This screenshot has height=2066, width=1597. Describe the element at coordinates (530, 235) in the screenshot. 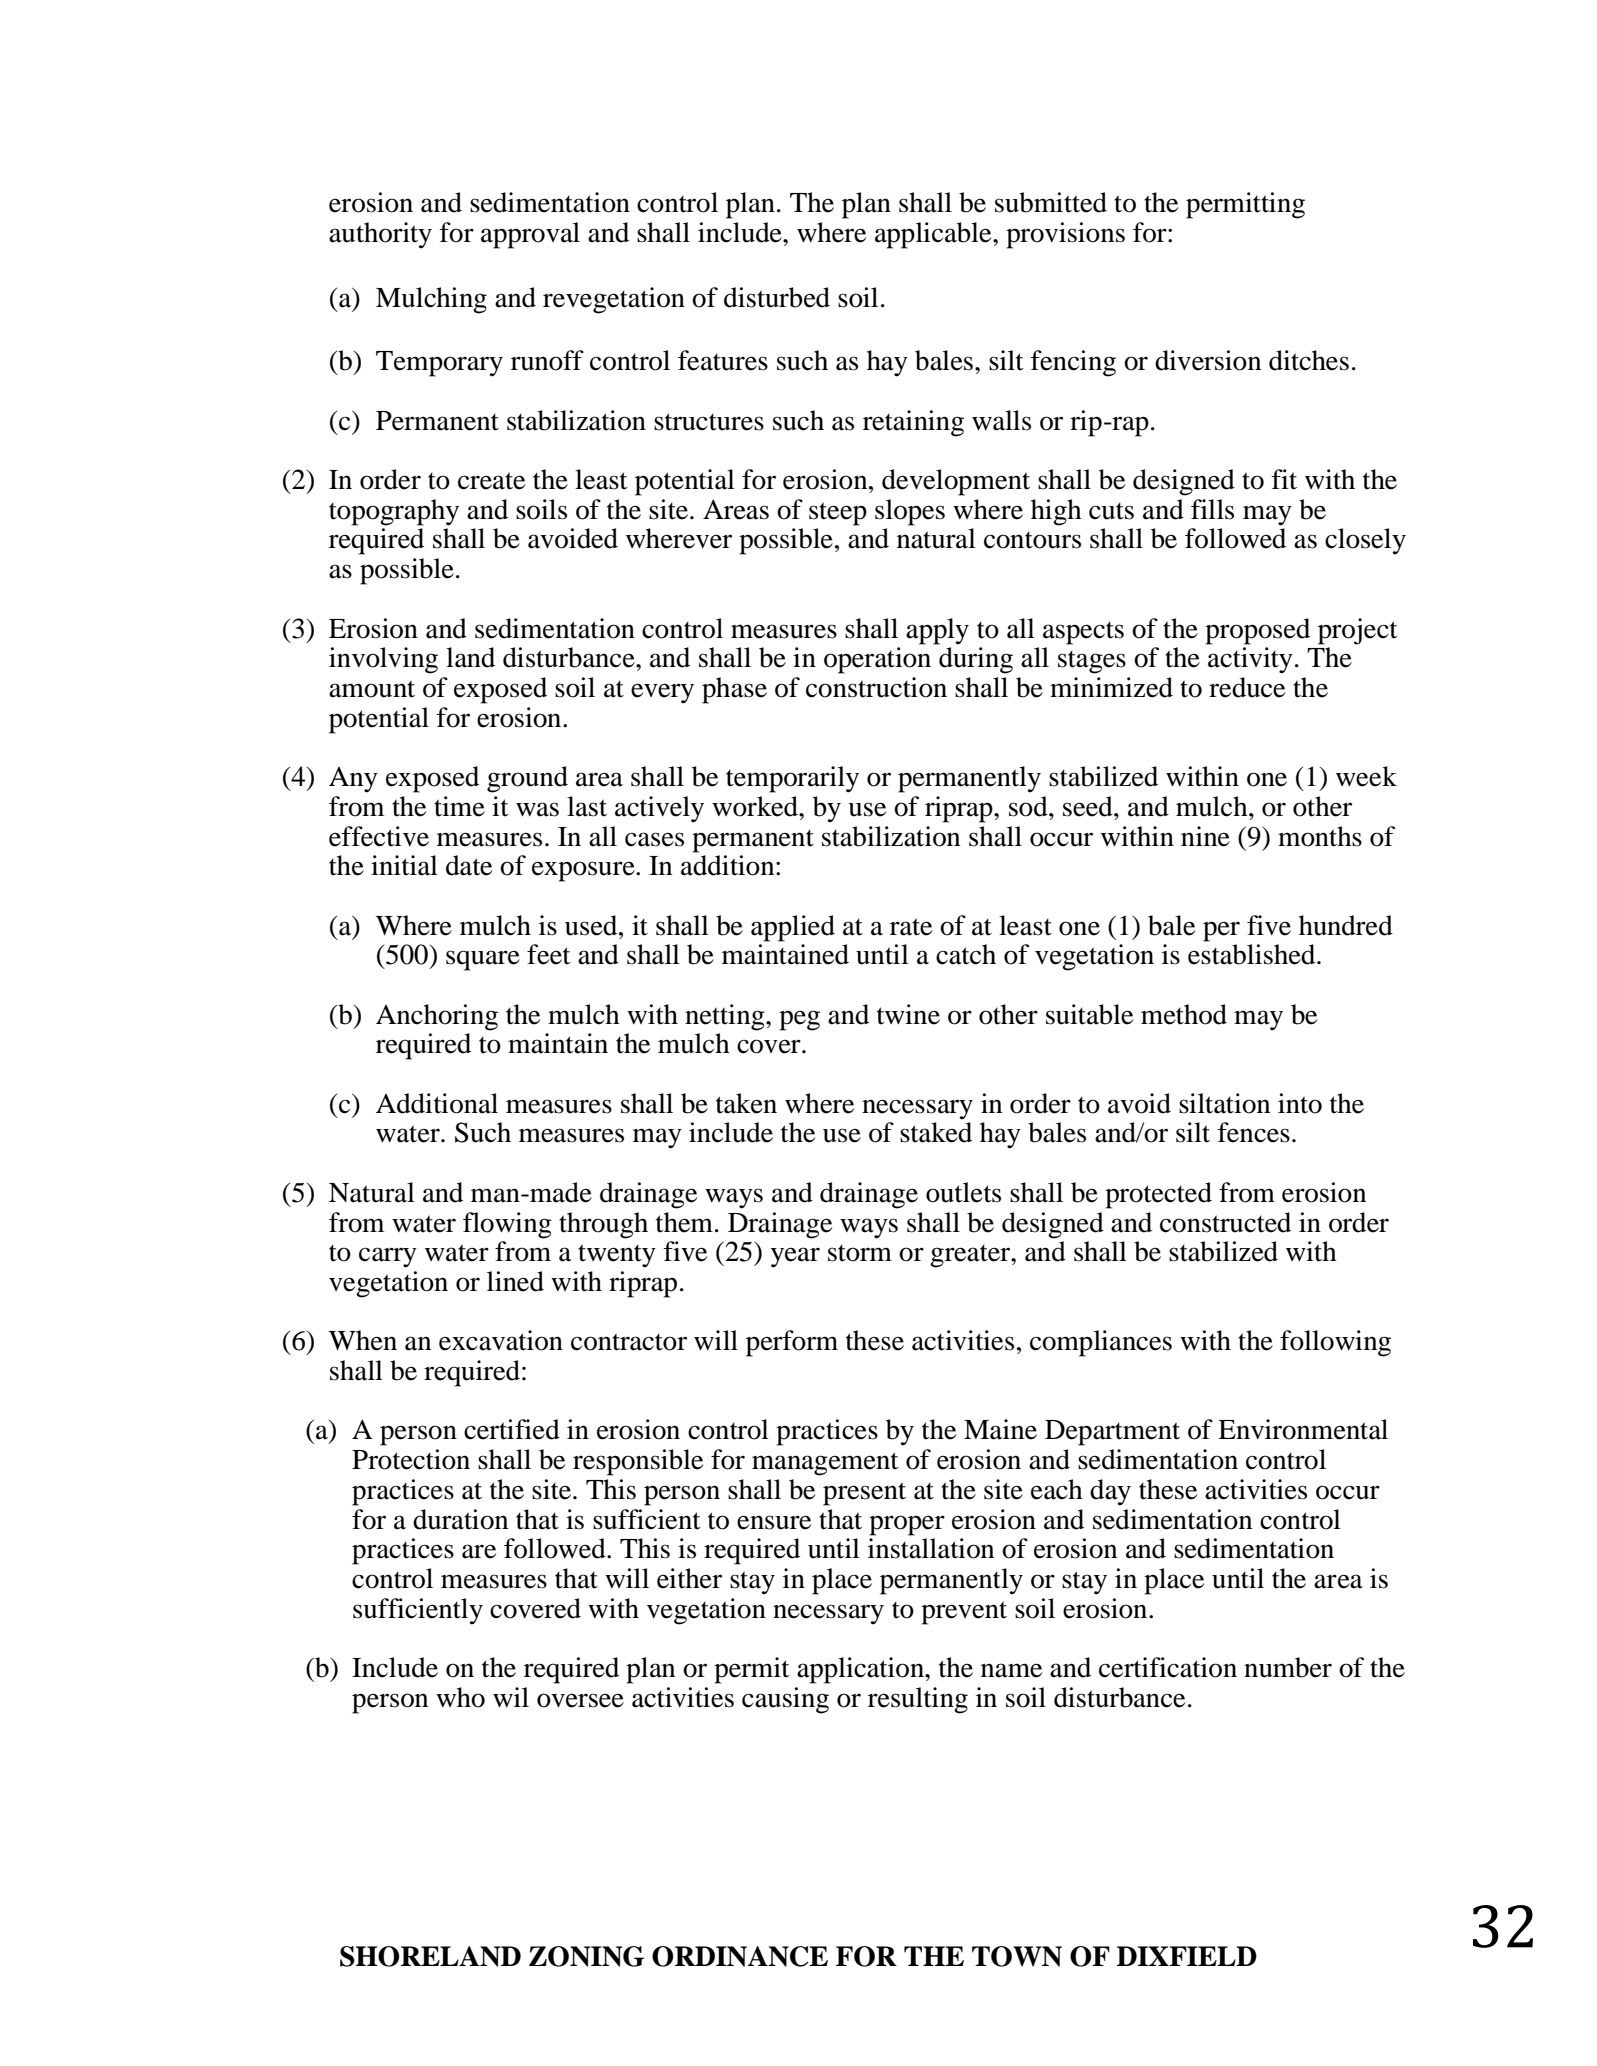

I see `approval` at that location.
